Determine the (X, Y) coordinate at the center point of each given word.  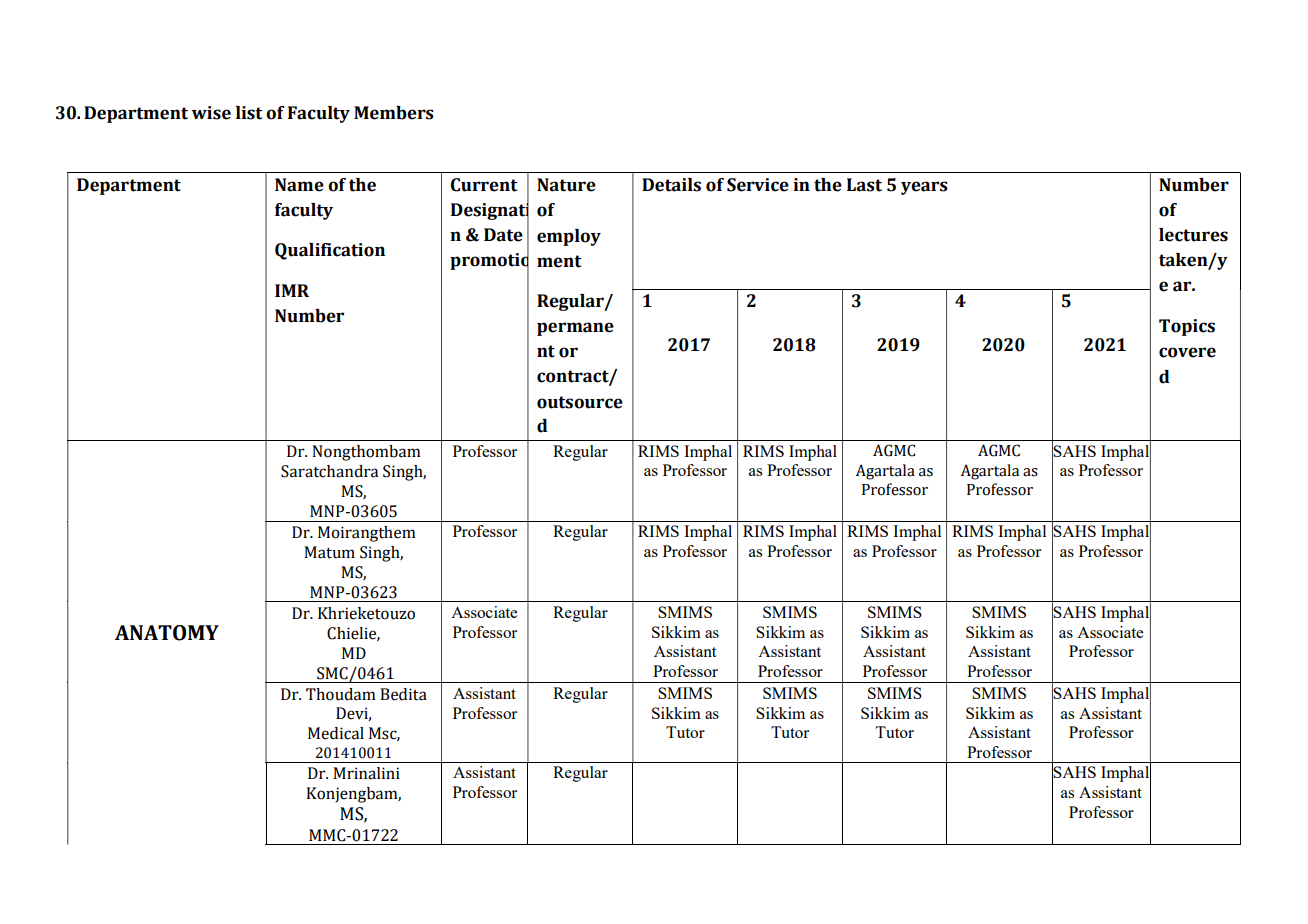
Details (671, 185)
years (924, 188)
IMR (292, 290)
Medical (336, 733)
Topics (1187, 327)
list (249, 113)
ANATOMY (167, 633)
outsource (580, 402)
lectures (1193, 235)
